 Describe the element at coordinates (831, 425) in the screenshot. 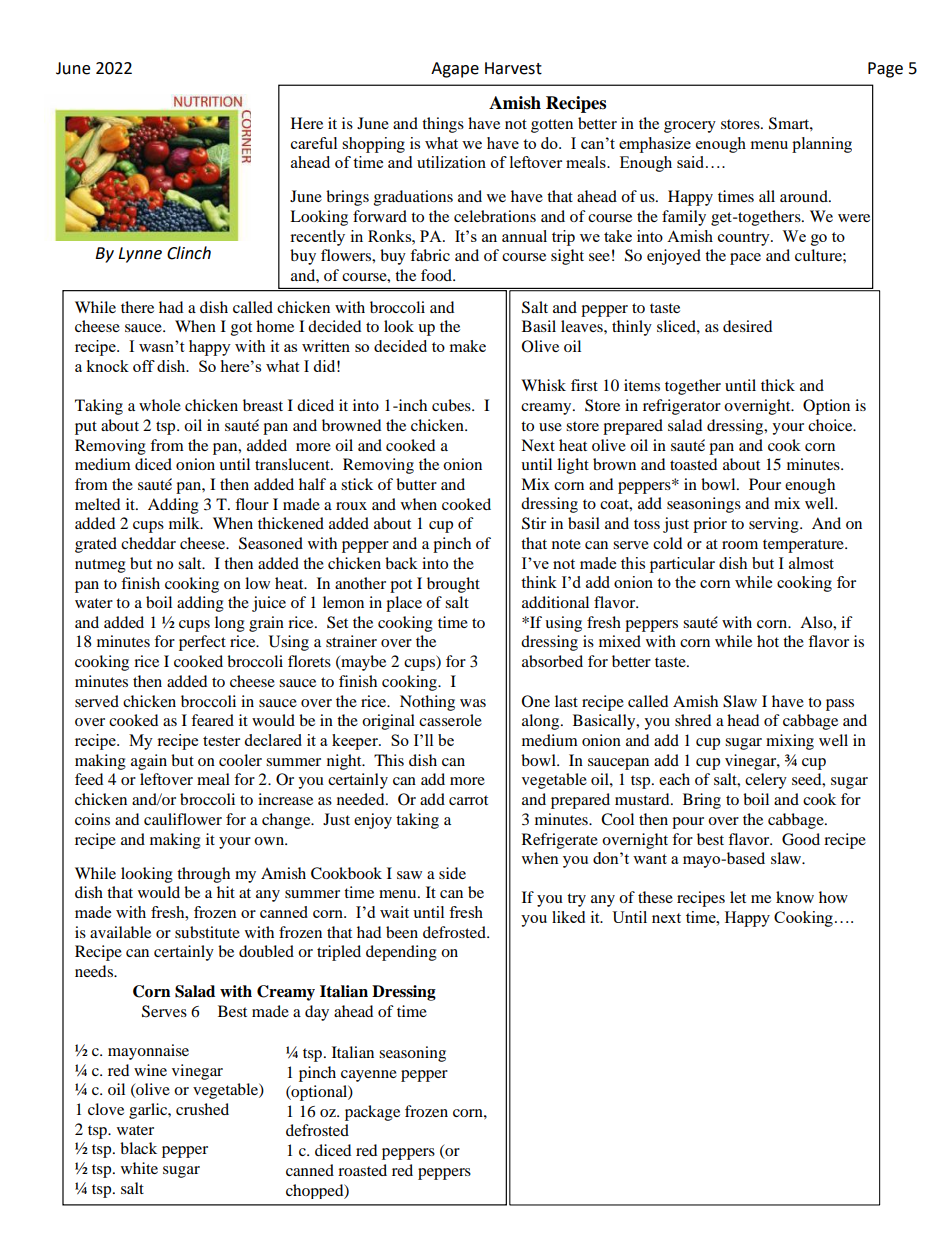

I see `choice` at that location.
